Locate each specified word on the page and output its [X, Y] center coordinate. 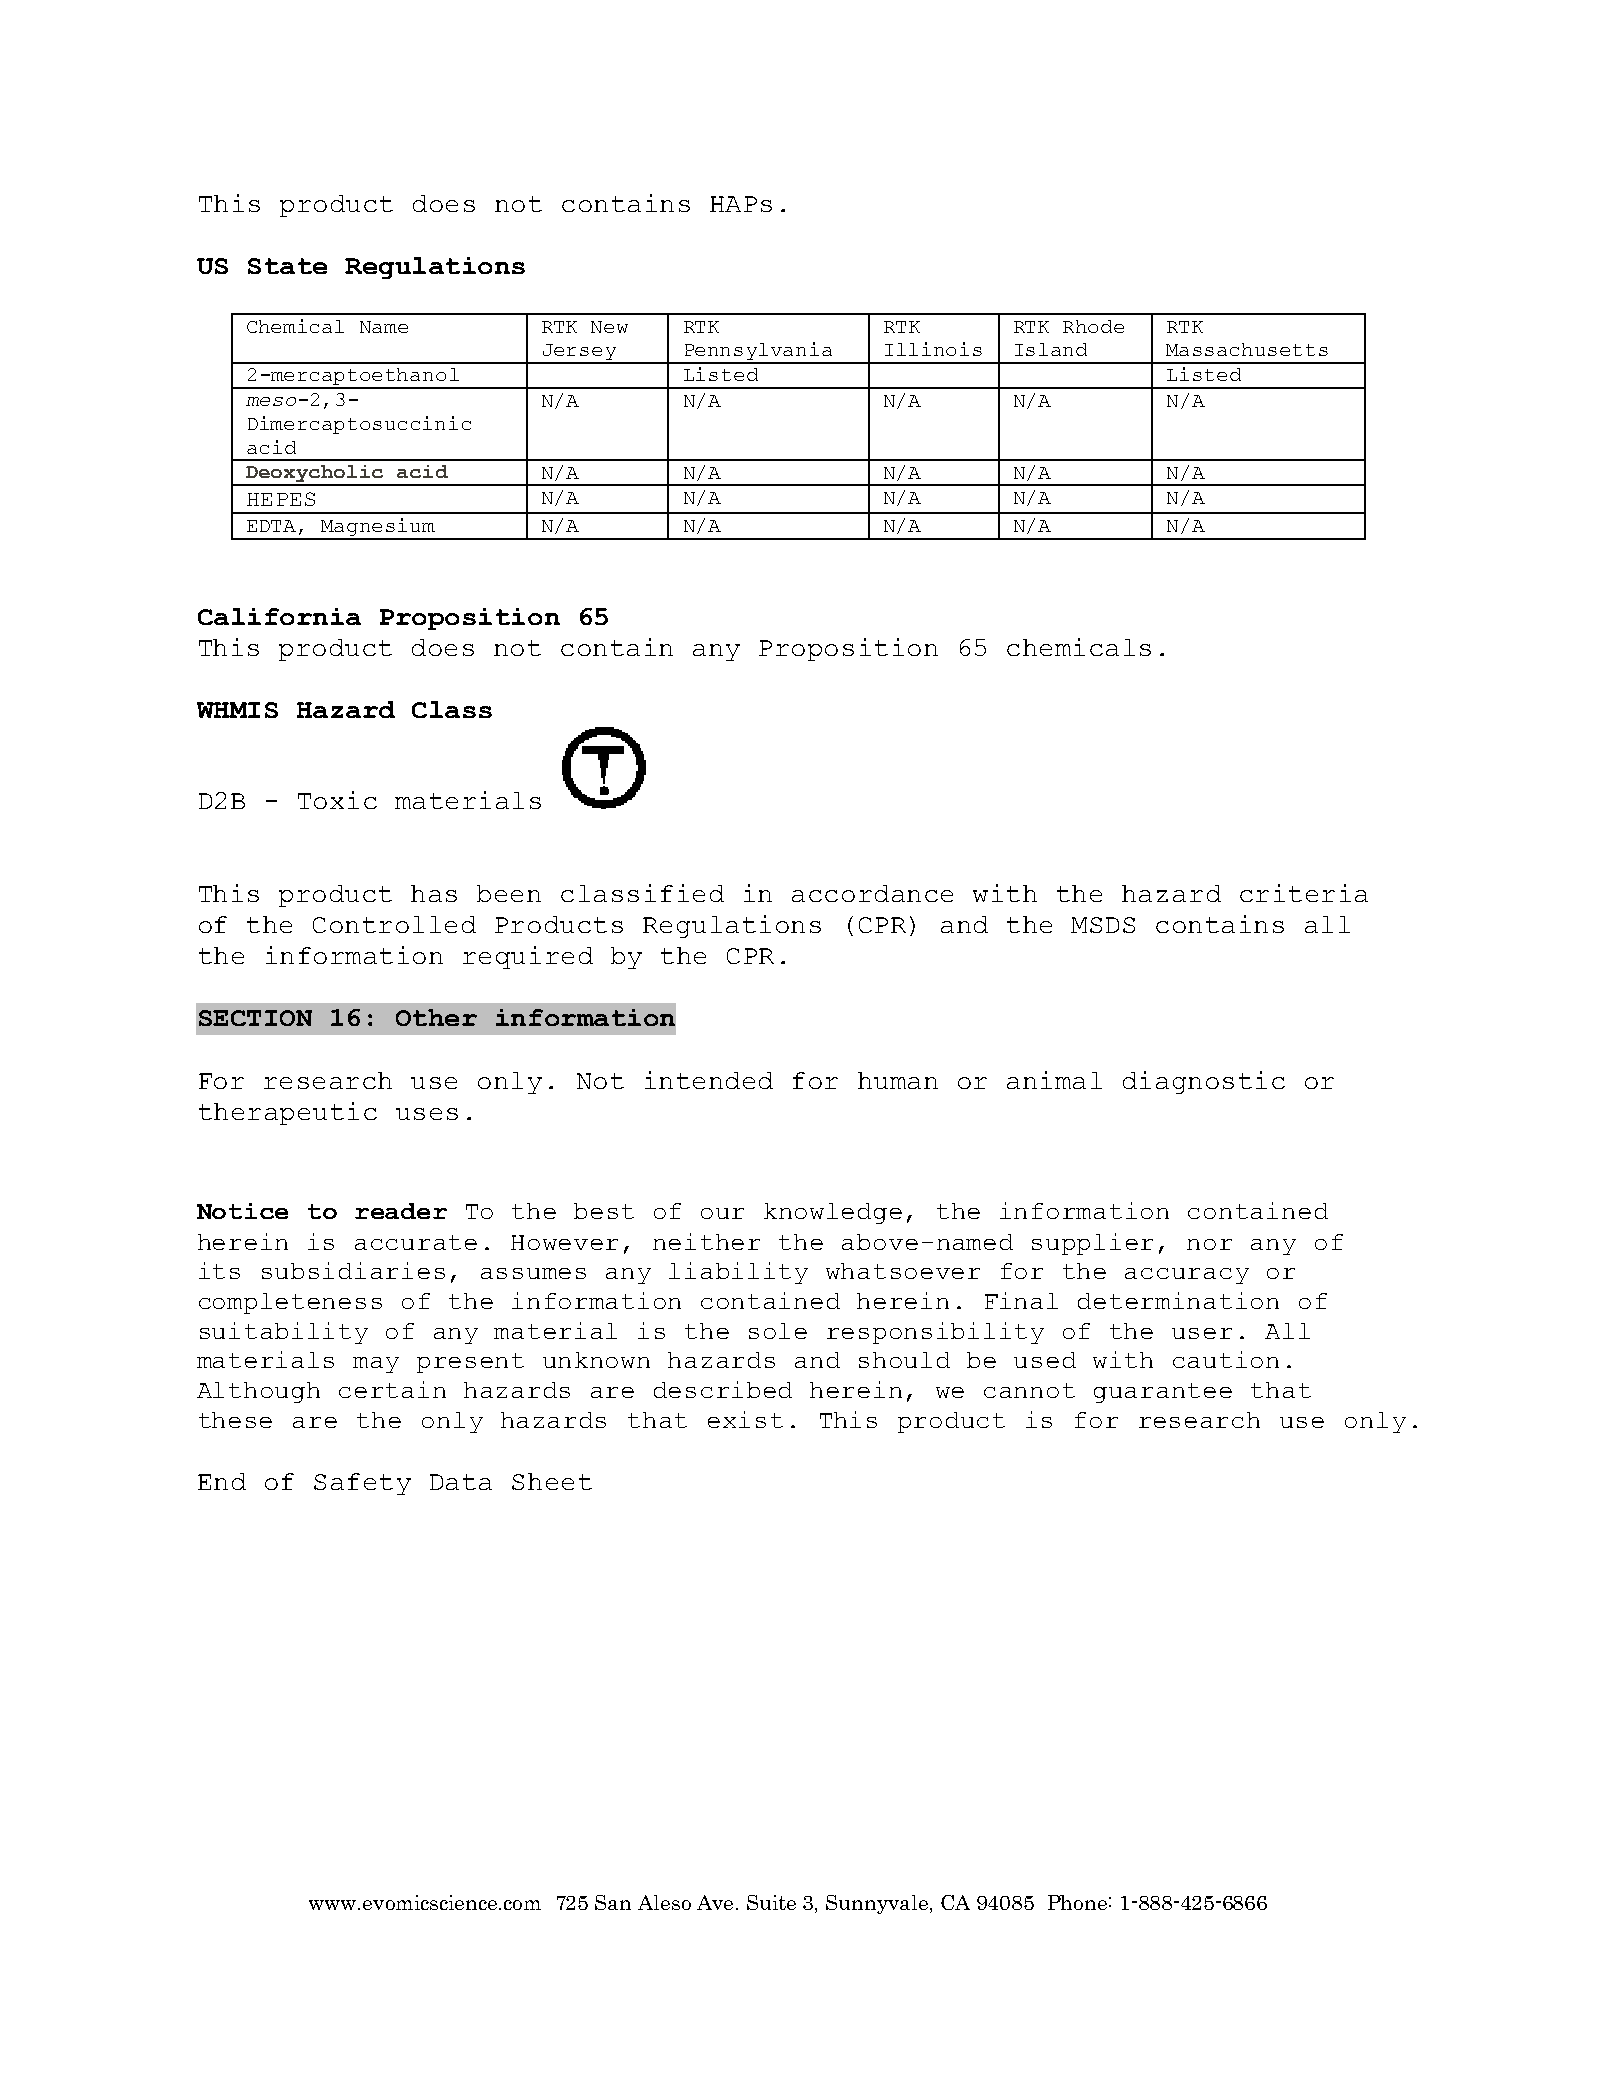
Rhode [1093, 326]
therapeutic [288, 1113]
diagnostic [1204, 1082]
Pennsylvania [758, 352]
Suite [771, 1902]
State [287, 266]
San [613, 1902]
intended [709, 1080]
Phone [1077, 1902]
